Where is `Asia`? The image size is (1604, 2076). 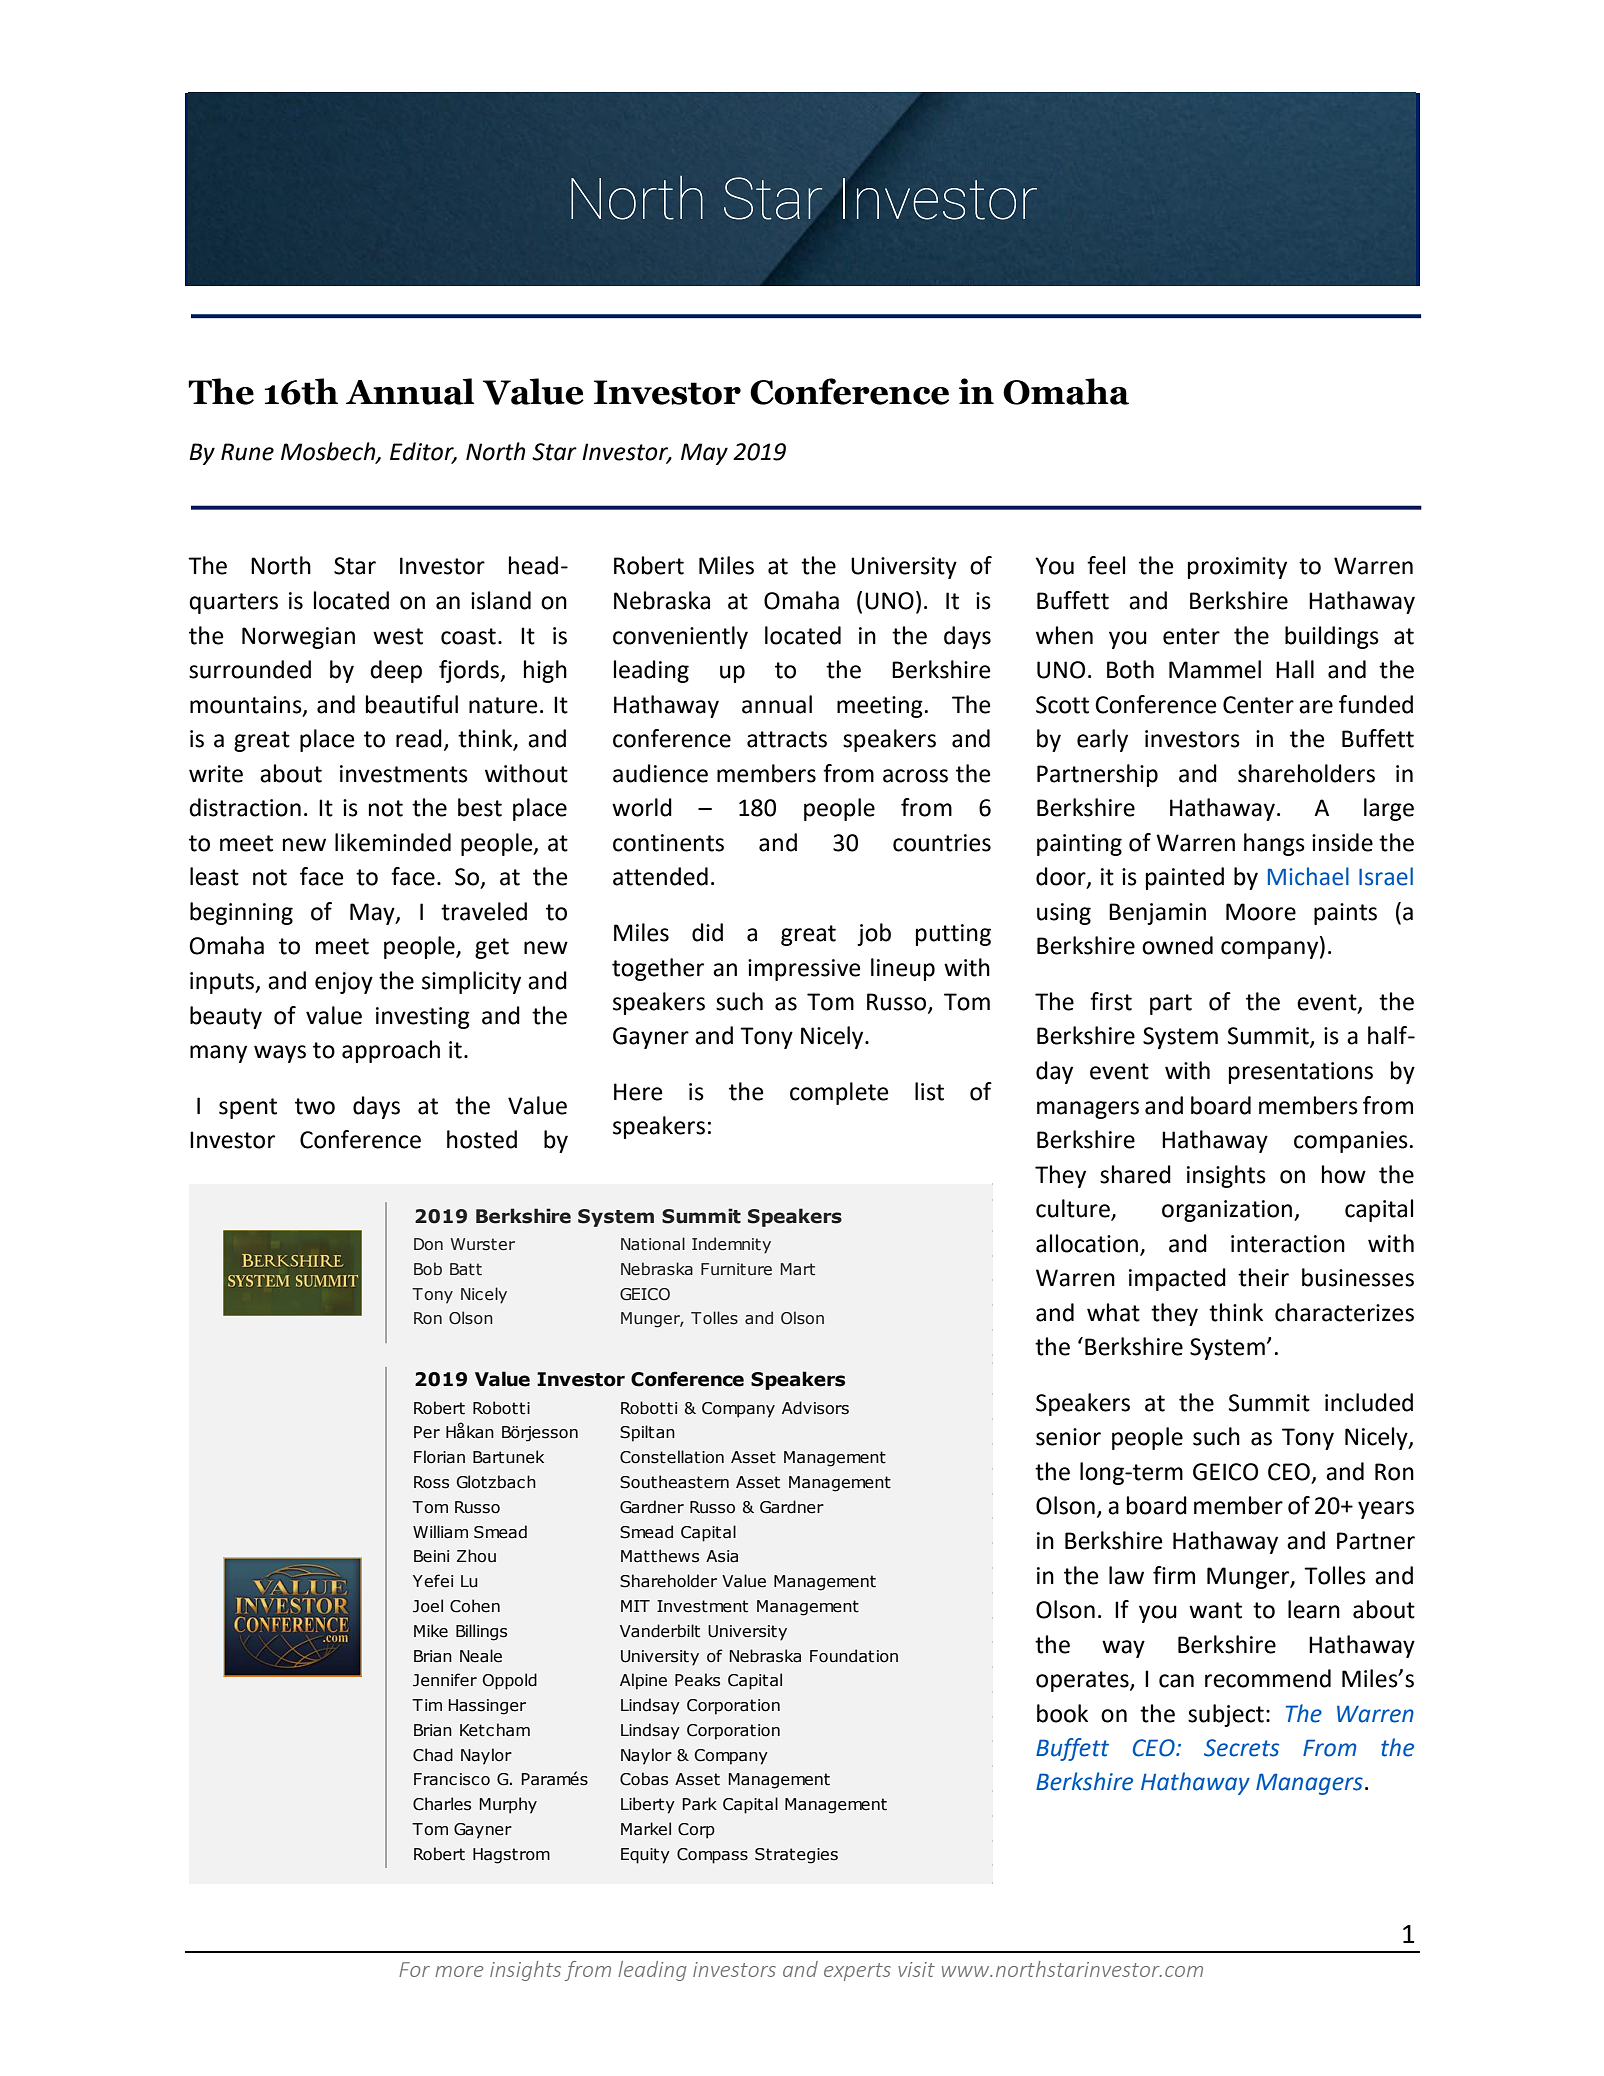 Asia is located at coordinates (722, 1556).
